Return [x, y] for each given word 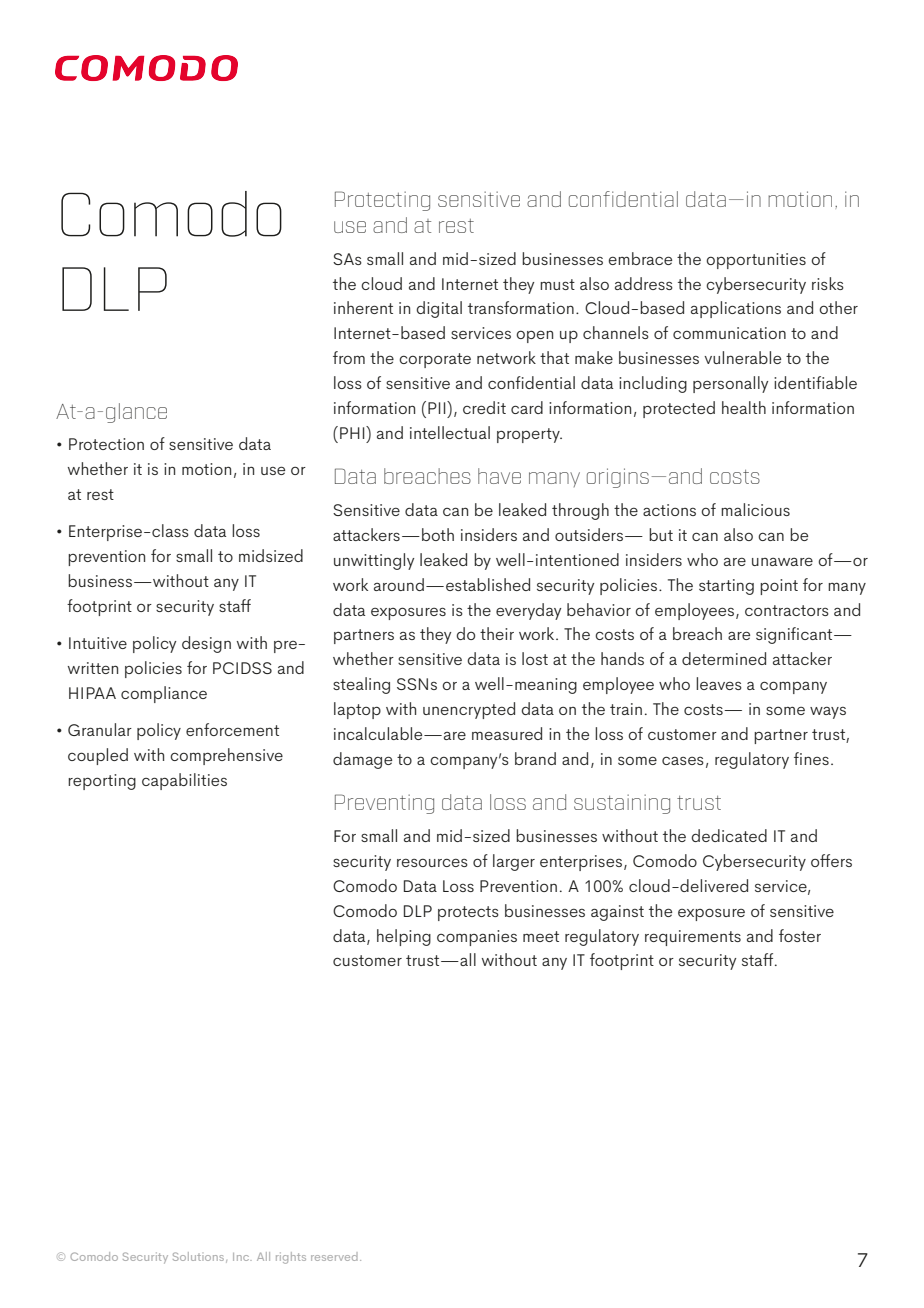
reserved [334, 1256]
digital [439, 309]
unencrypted [469, 710]
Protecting [382, 201]
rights [291, 1258]
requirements [693, 938]
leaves [719, 683]
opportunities [756, 261]
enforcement [232, 729]
